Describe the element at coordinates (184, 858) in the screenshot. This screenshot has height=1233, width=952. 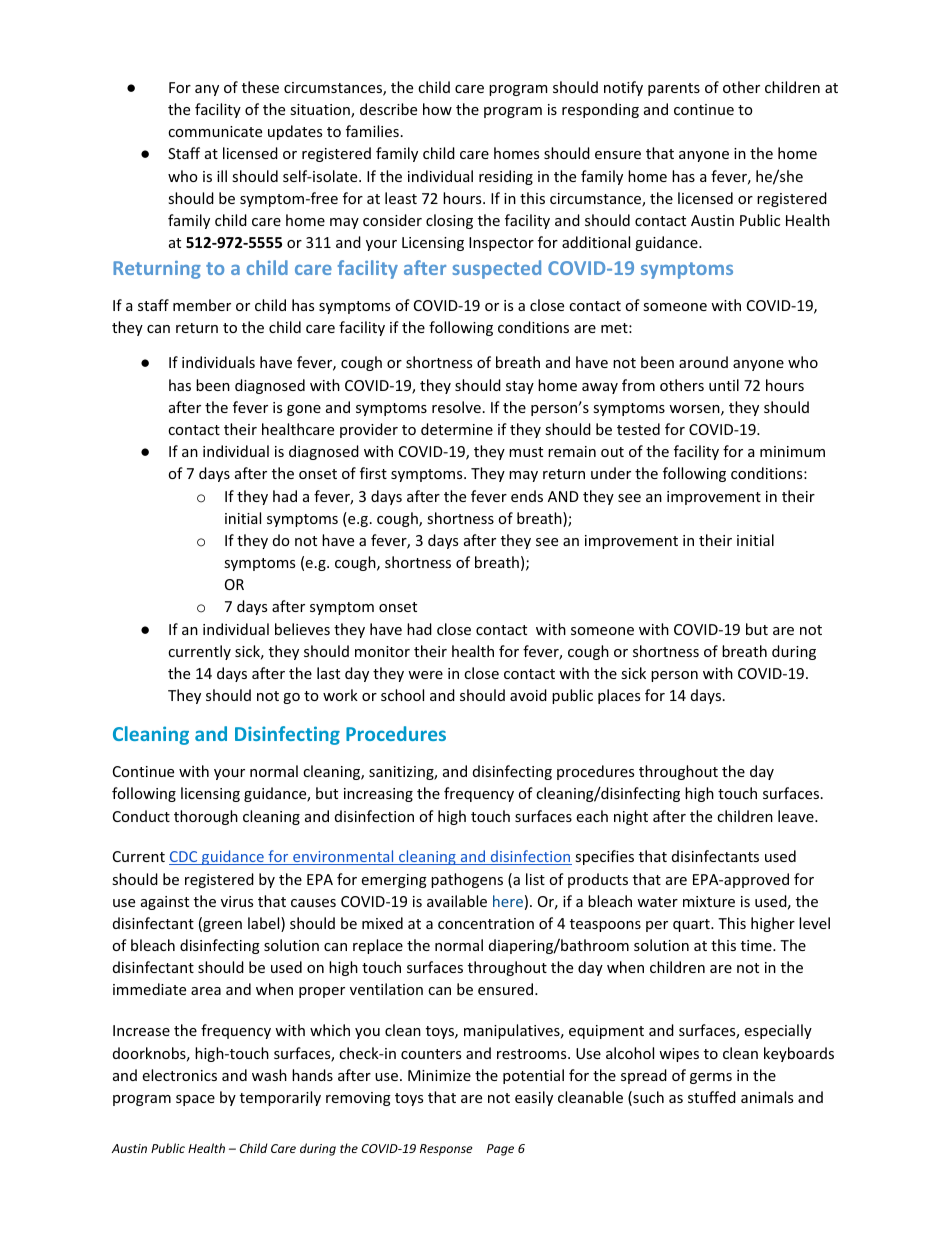
I see `CDC` at that location.
